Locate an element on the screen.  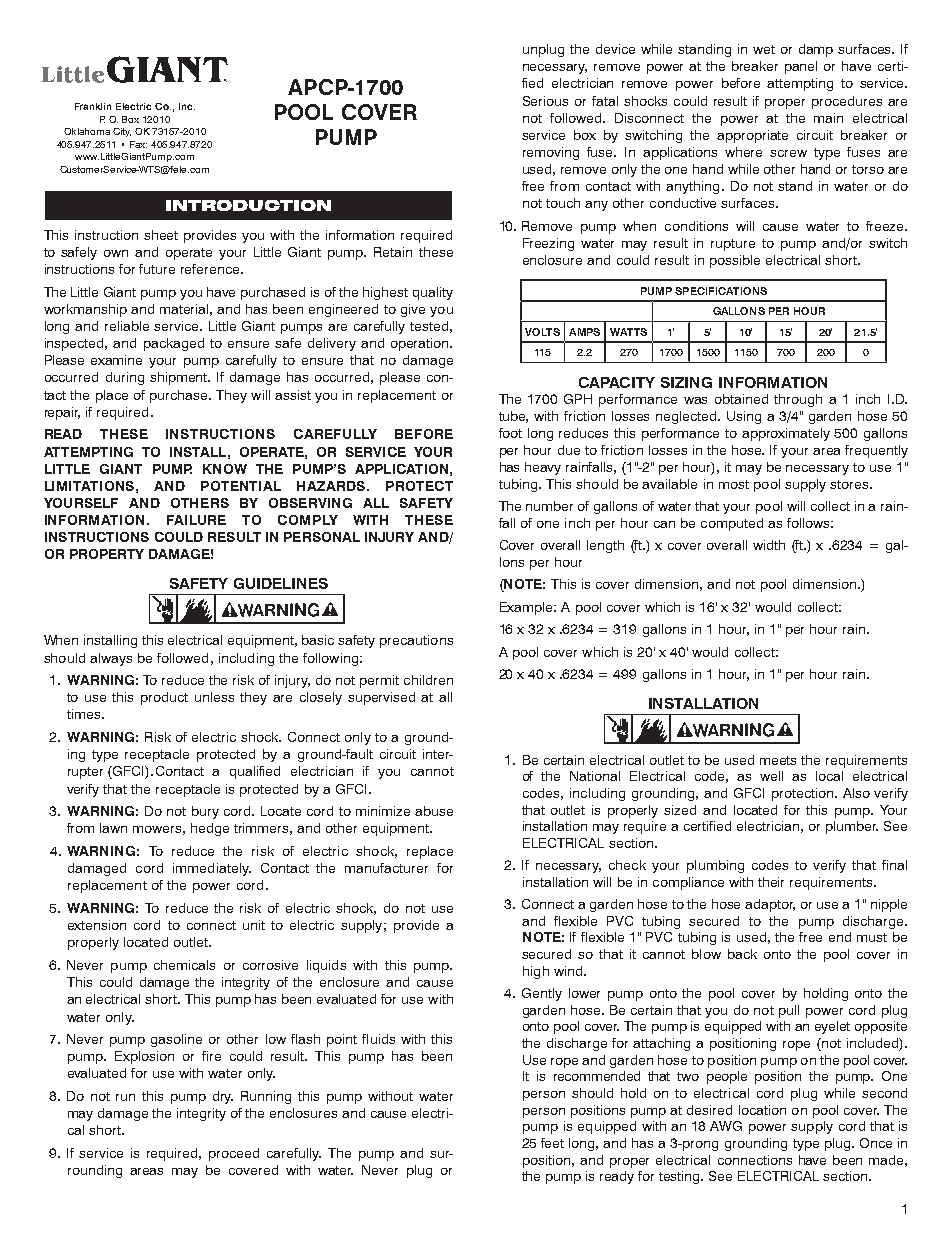
feet is located at coordinates (552, 1143).
